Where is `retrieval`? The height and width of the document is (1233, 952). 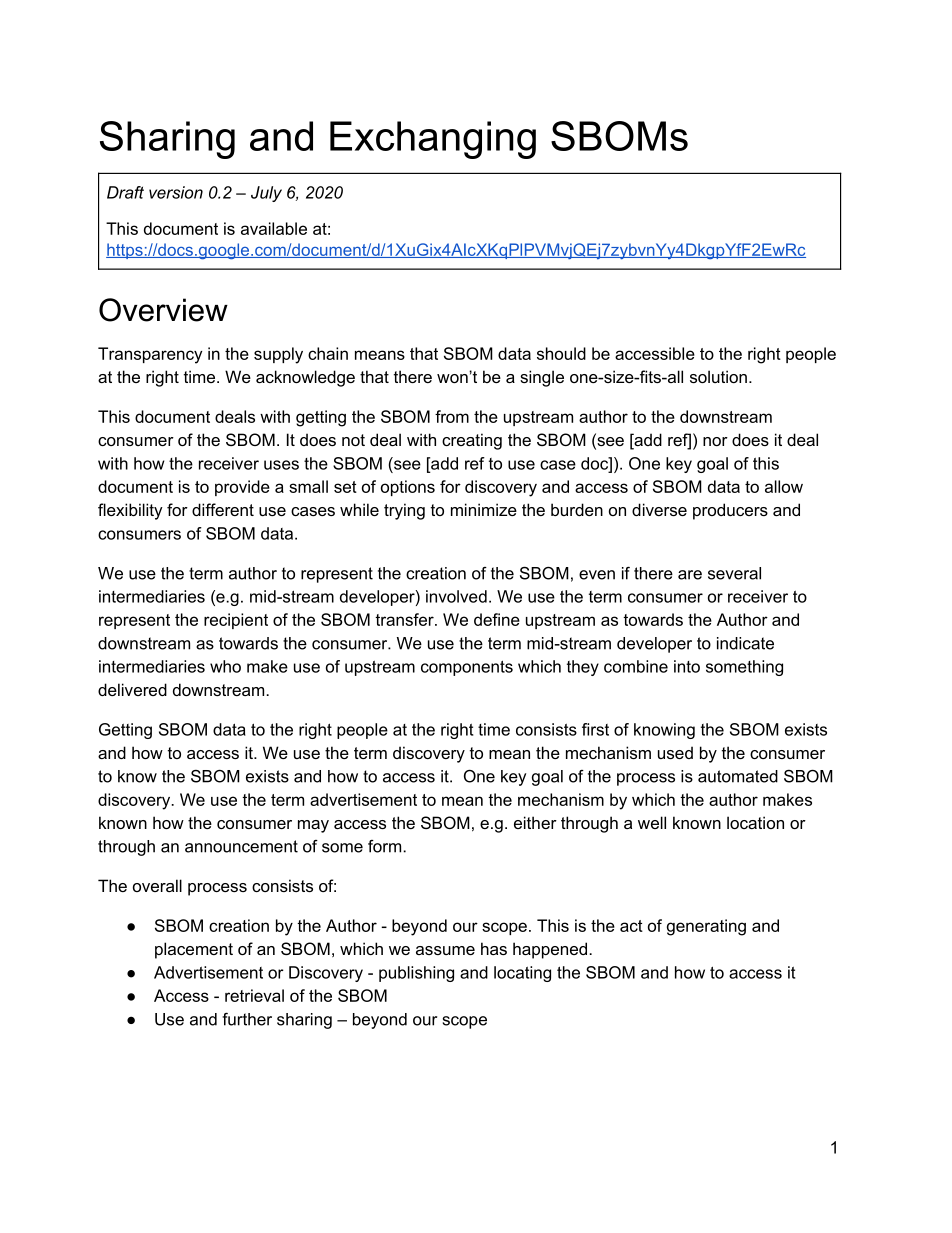
retrieval is located at coordinates (254, 995).
